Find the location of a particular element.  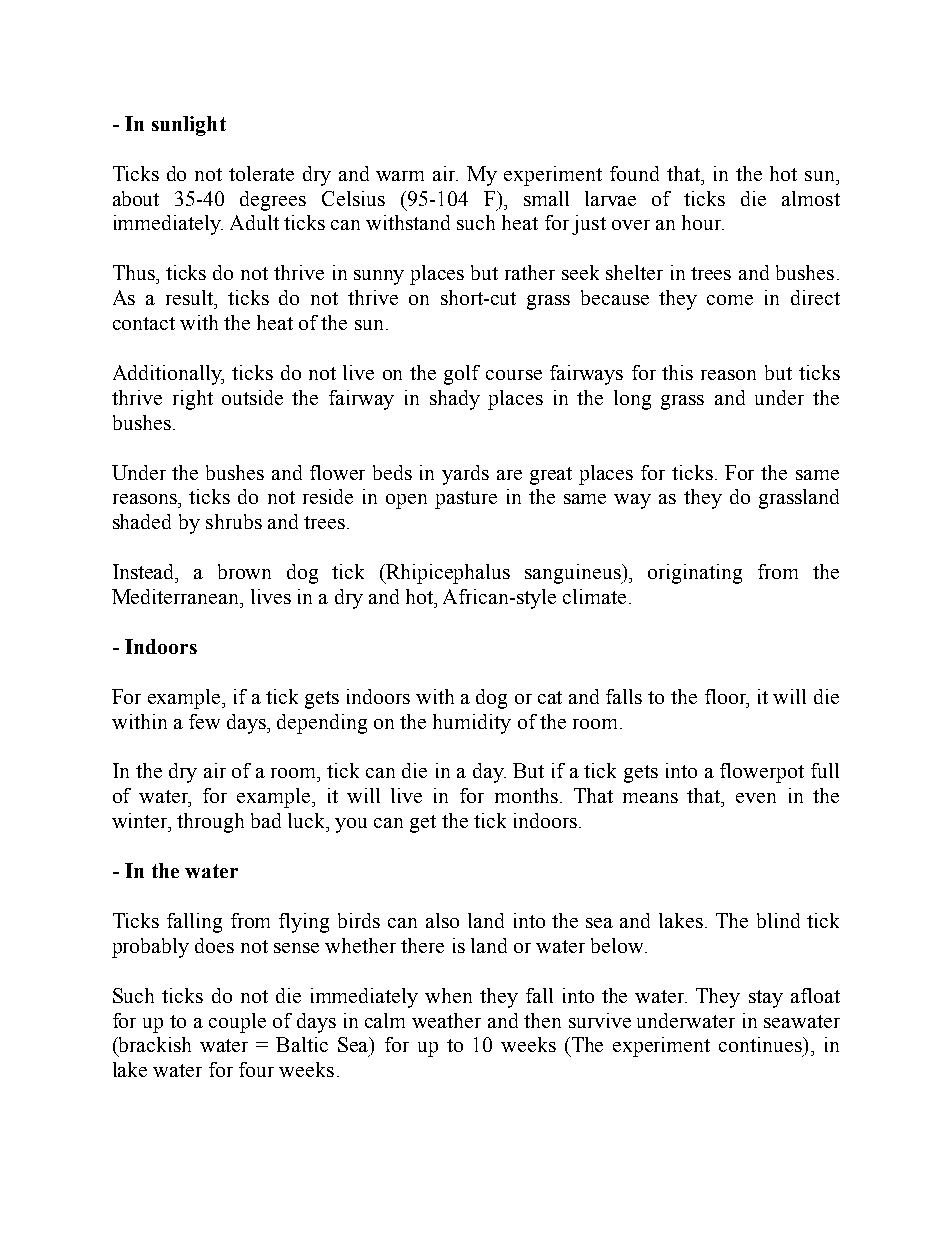

golf is located at coordinates (462, 375).
